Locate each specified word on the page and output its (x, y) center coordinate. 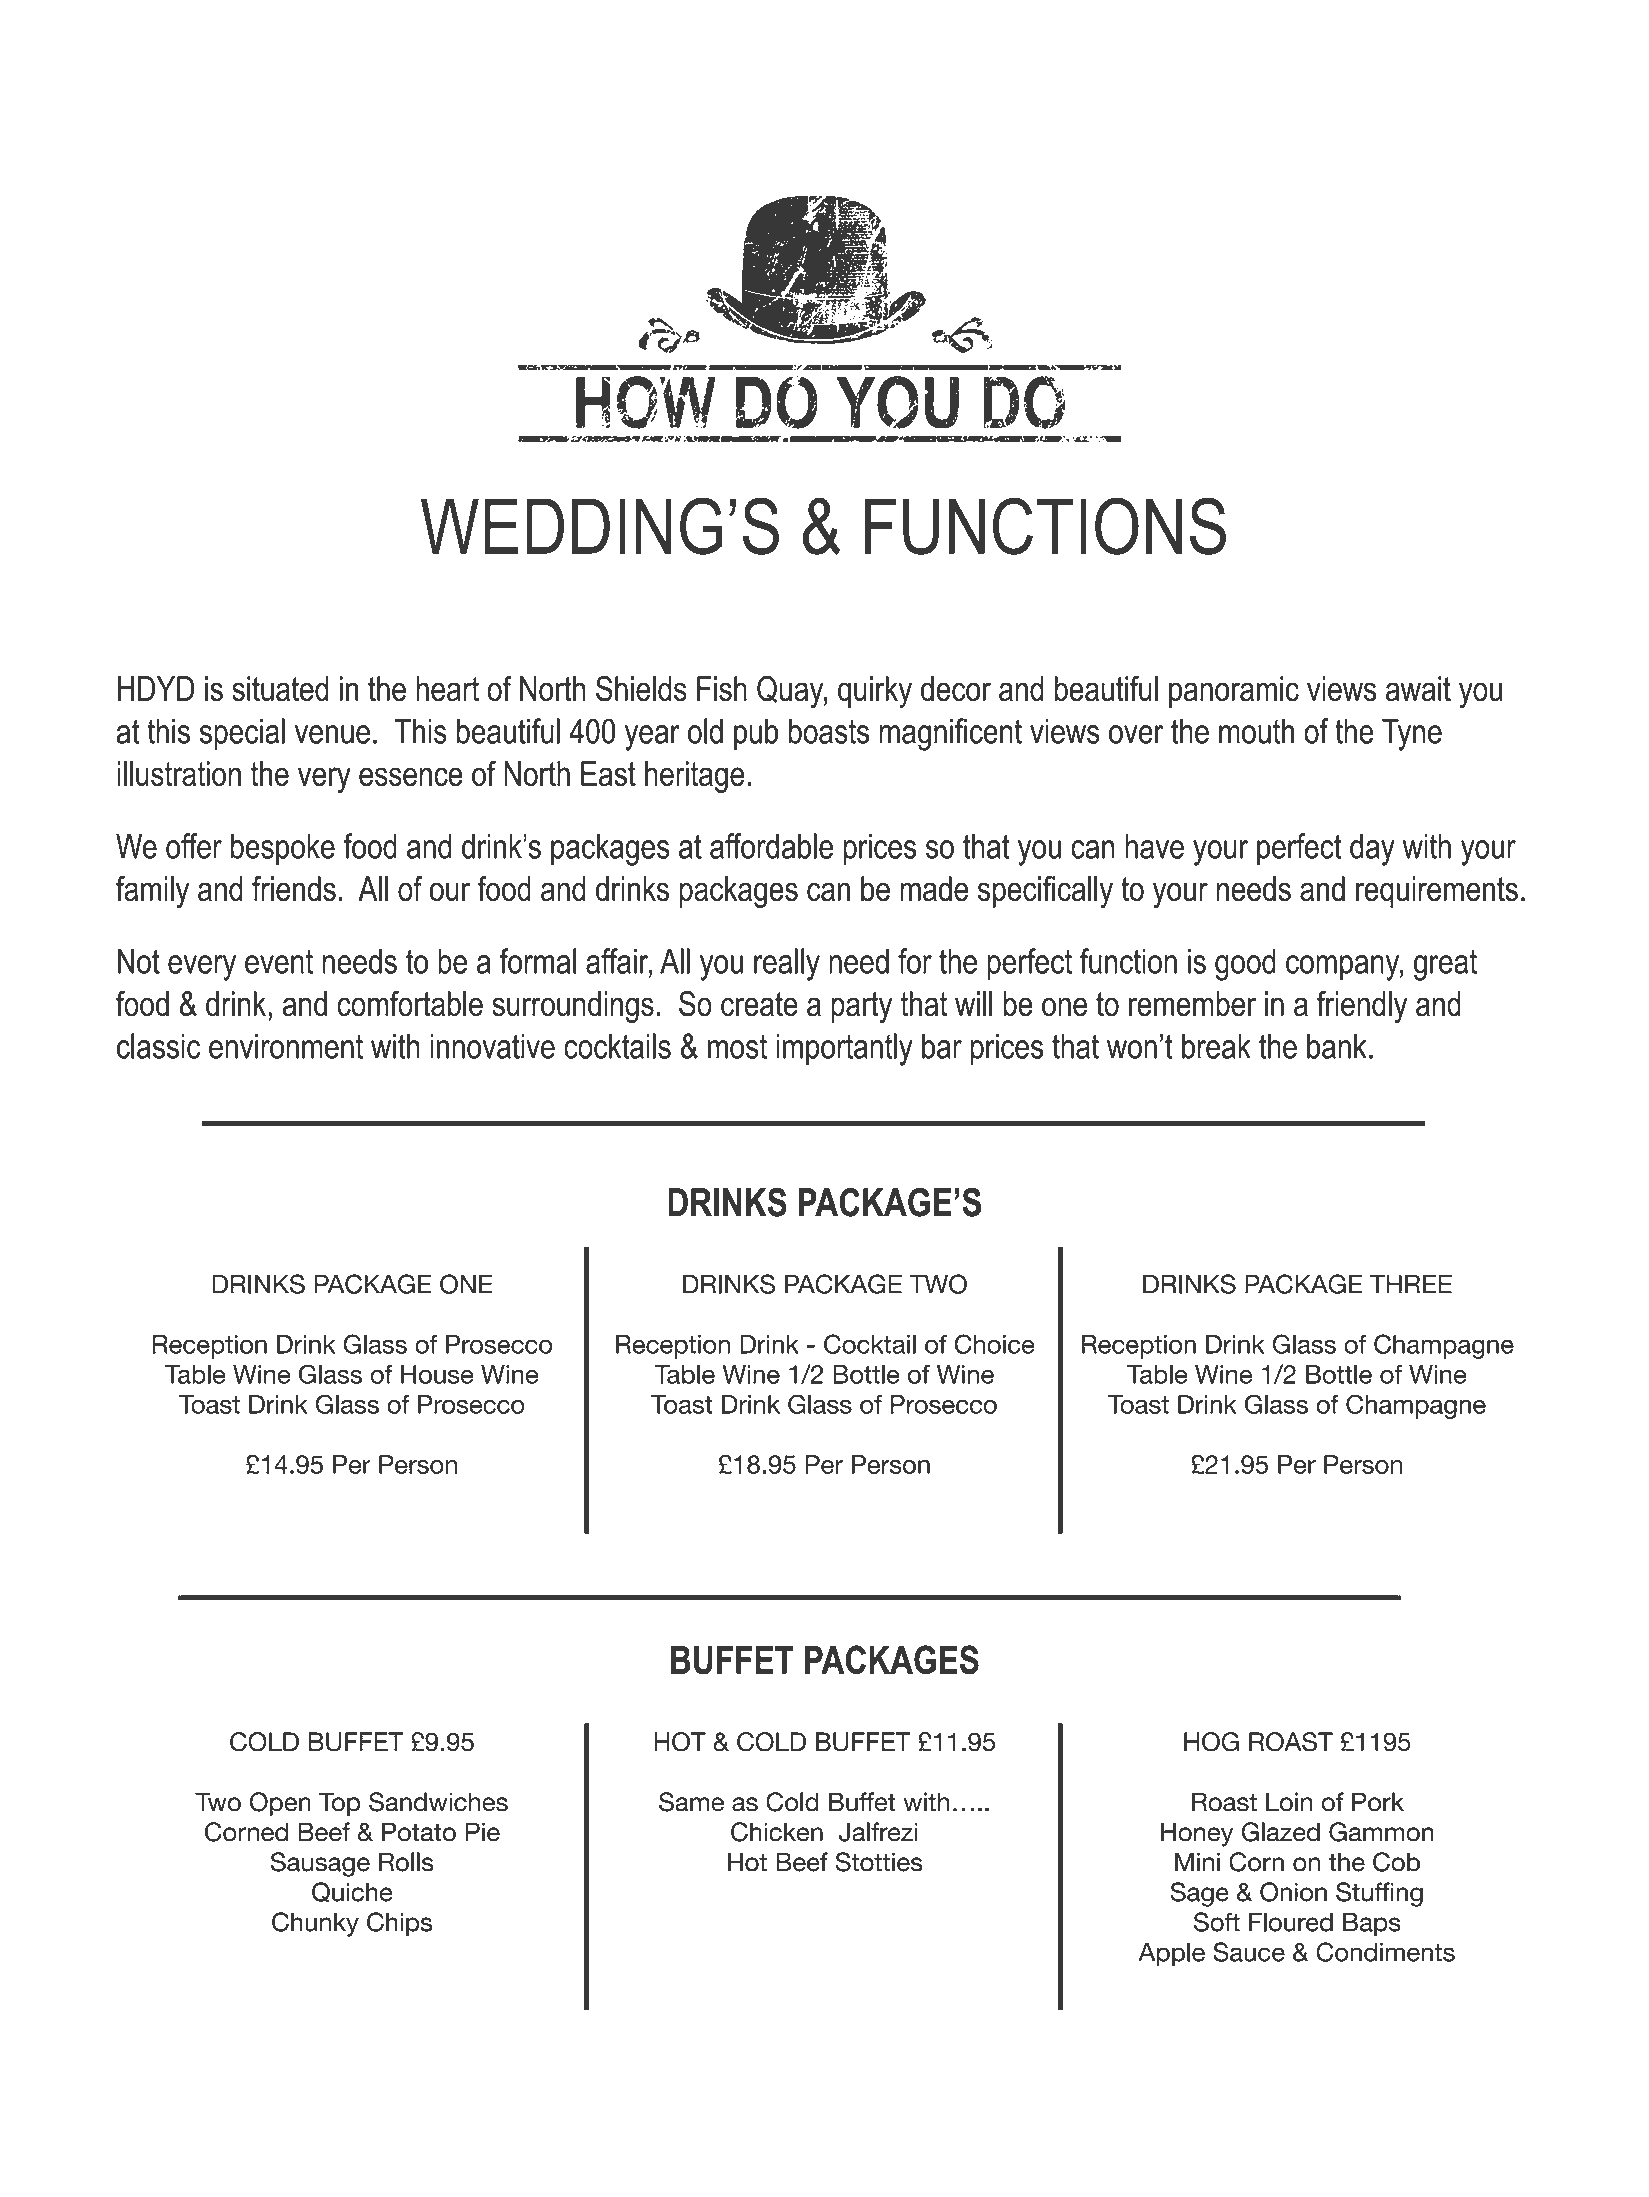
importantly (844, 1049)
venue (332, 734)
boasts (829, 731)
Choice (995, 1344)
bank (1337, 1046)
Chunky (315, 1924)
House (437, 1374)
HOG (1211, 1742)
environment (286, 1046)
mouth (1256, 731)
